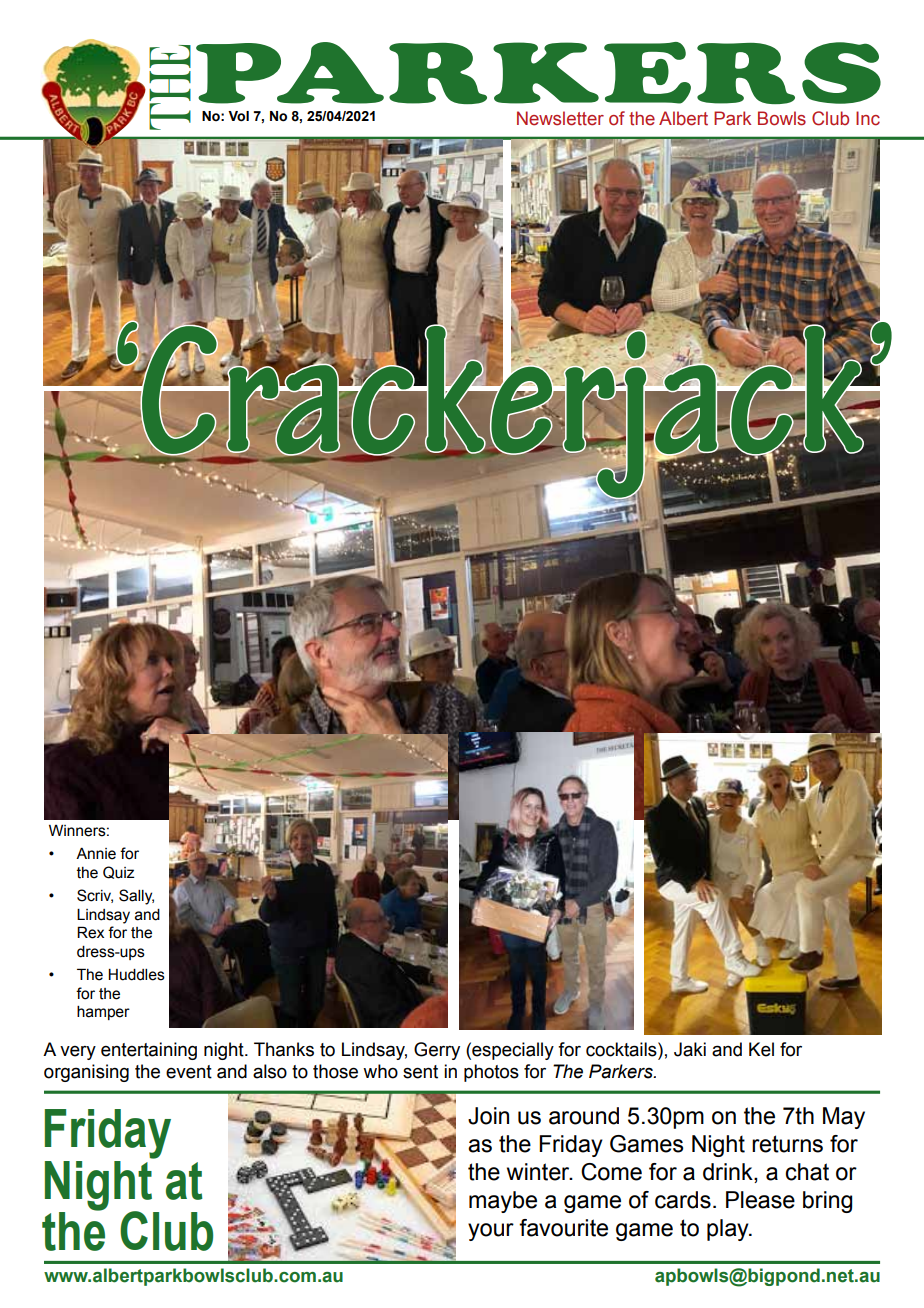 The width and height of the image is (924, 1308). I want to click on Sally, so click(136, 897).
